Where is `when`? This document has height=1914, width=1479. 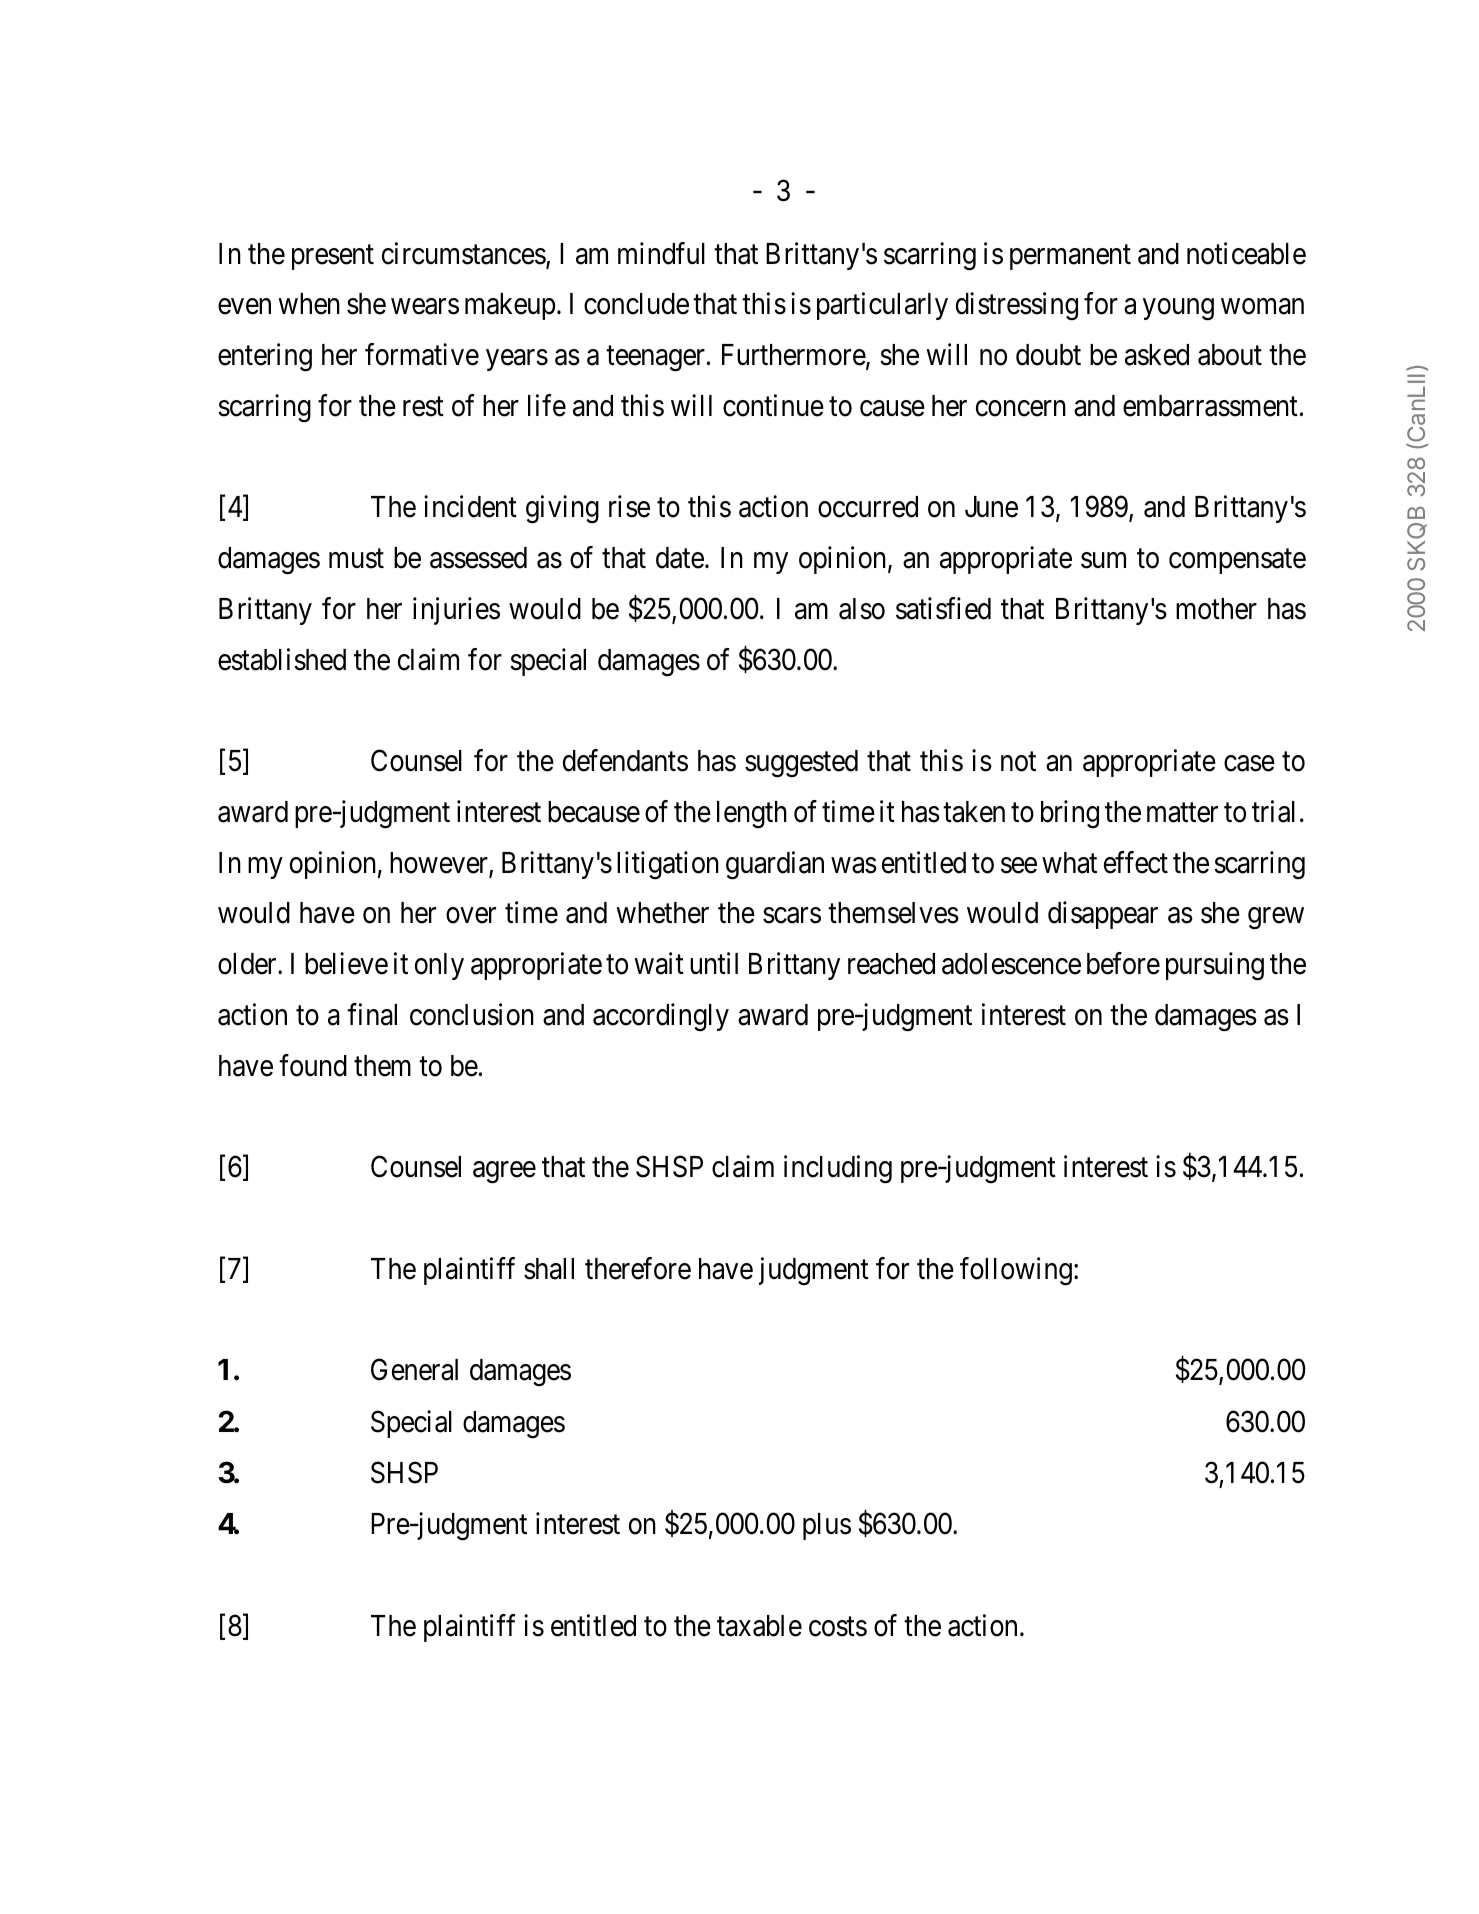
when is located at coordinates (309, 304).
